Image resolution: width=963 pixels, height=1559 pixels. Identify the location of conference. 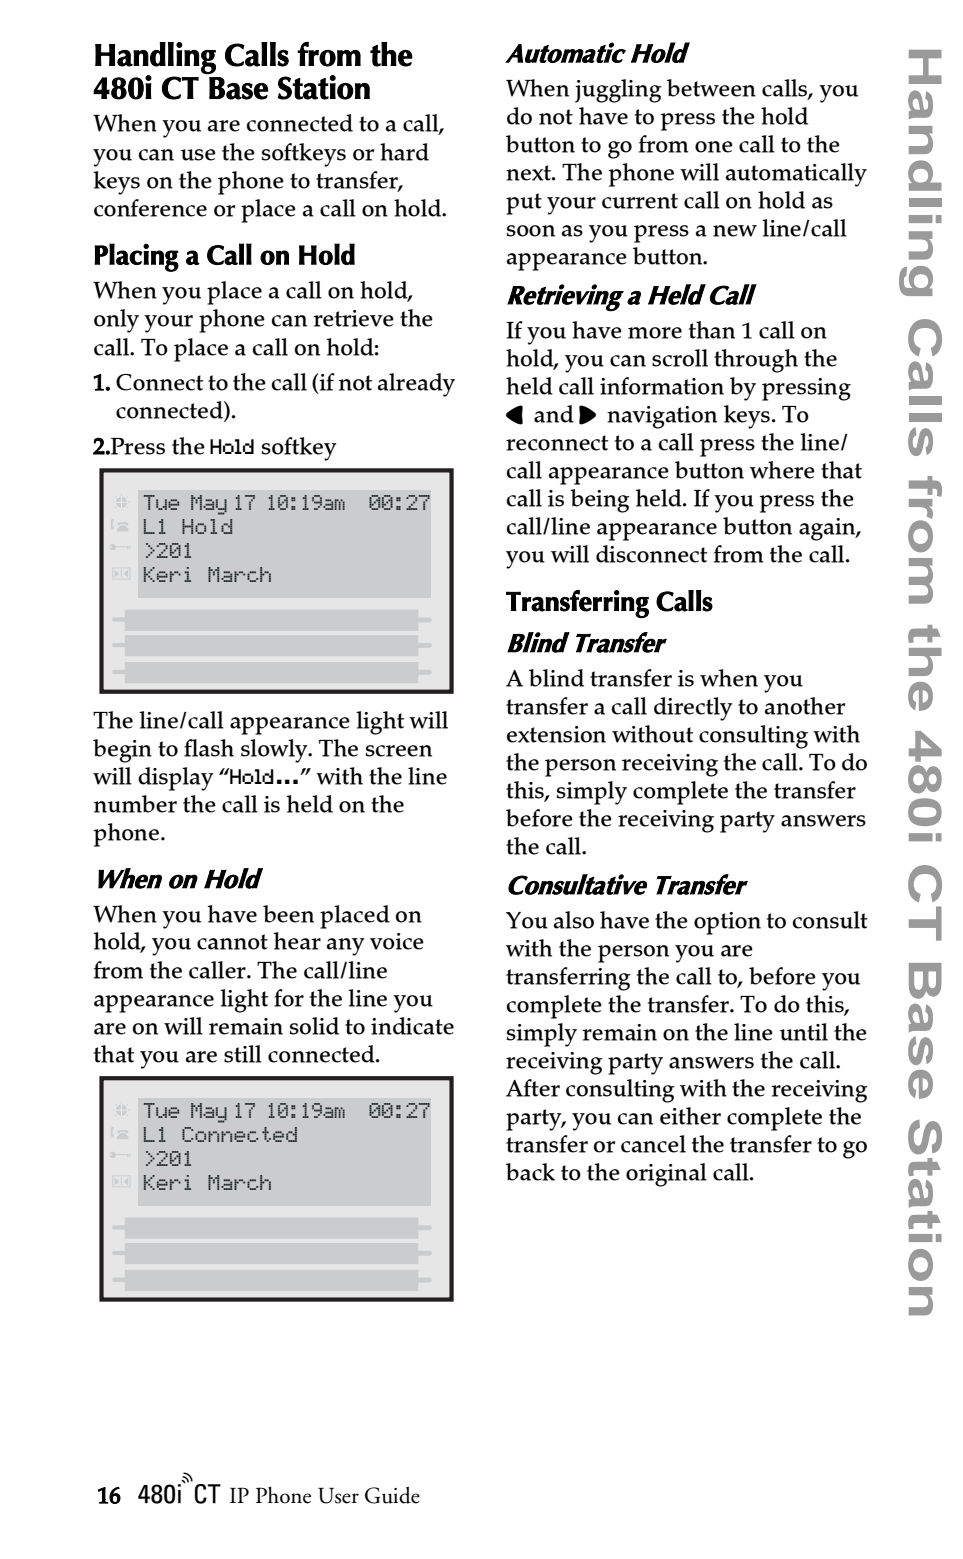
(150, 208).
